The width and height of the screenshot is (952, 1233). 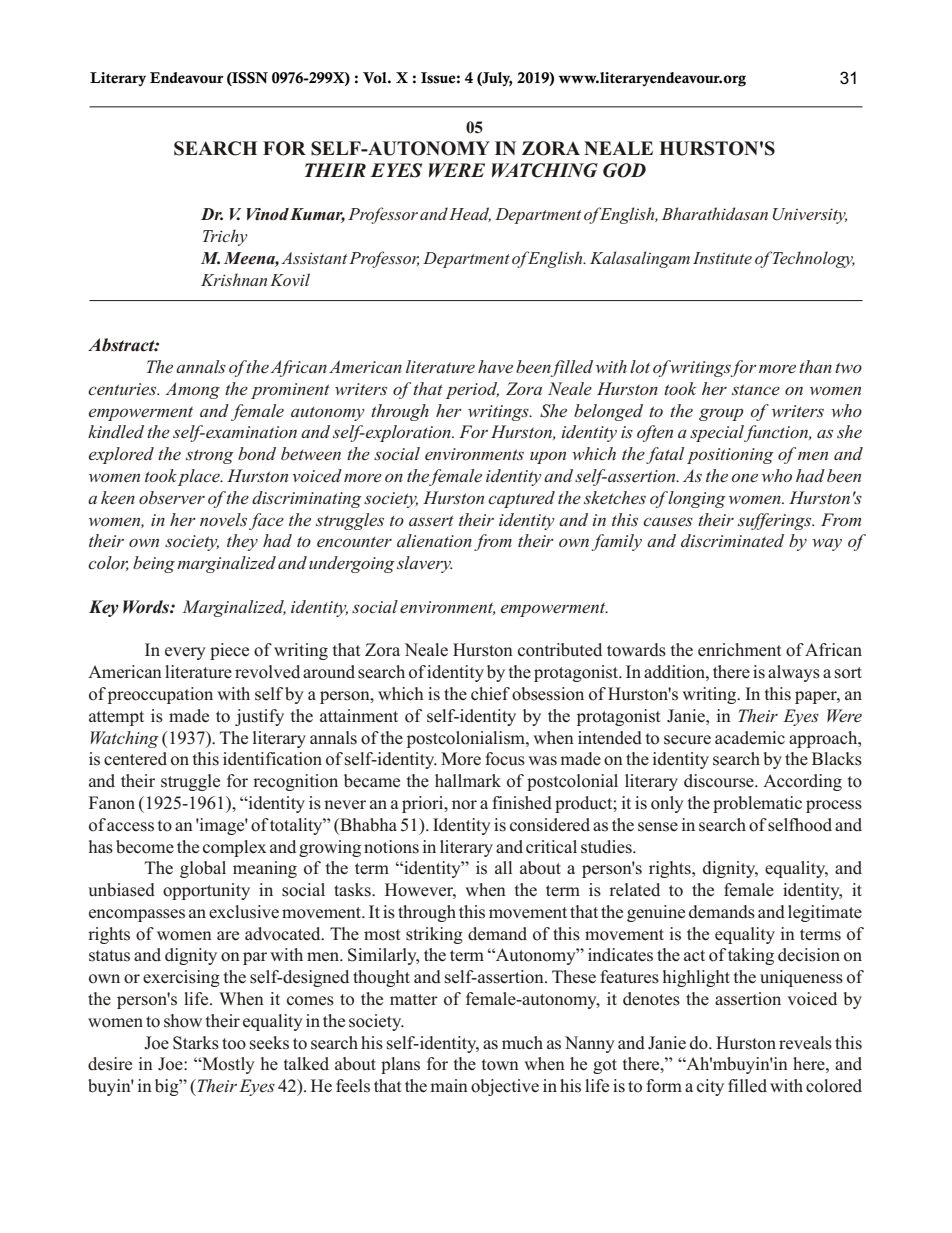 What do you see at coordinates (185, 653) in the screenshot?
I see `every` at bounding box center [185, 653].
